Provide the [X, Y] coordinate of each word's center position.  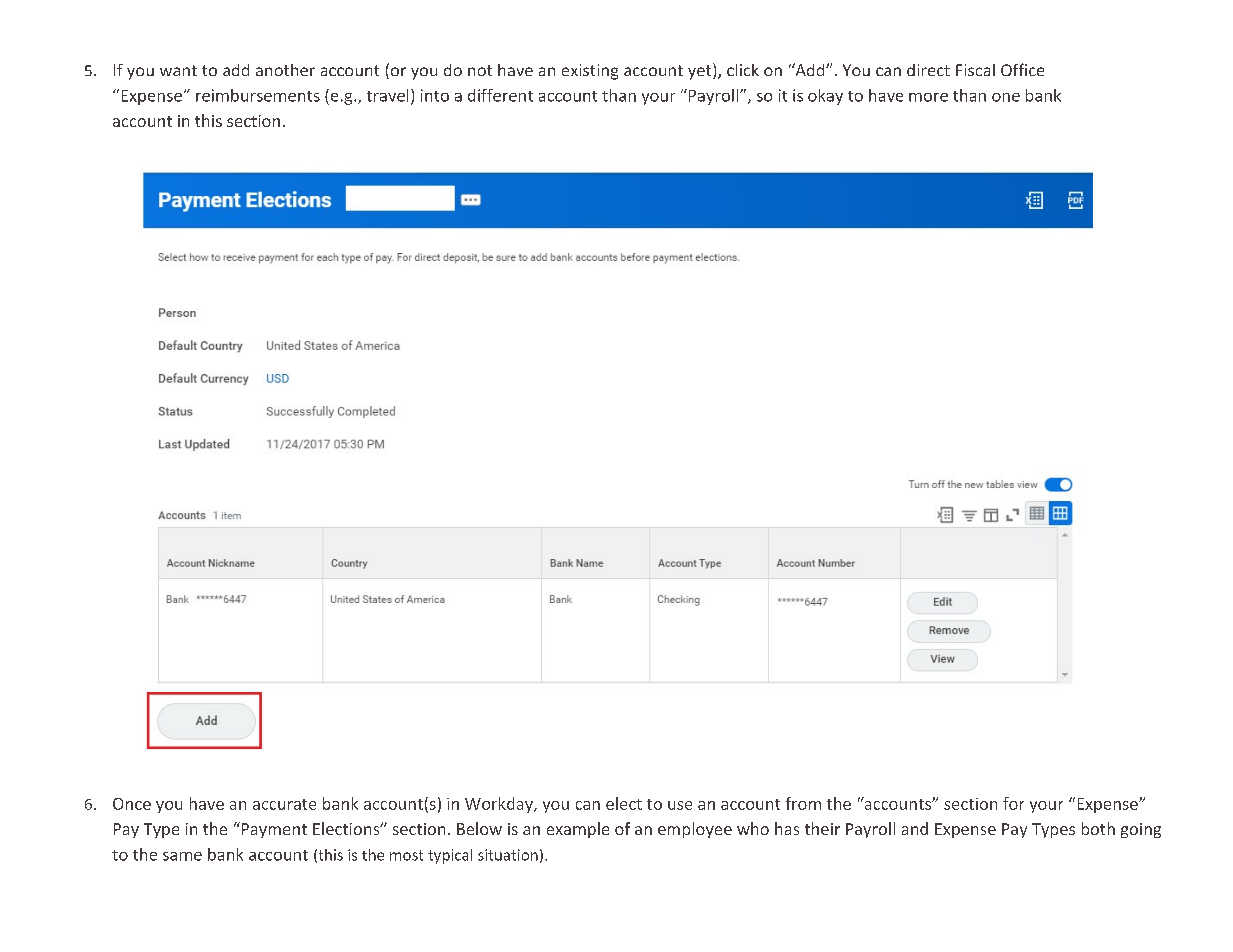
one [1006, 97]
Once [132, 804]
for [1013, 803]
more [928, 97]
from [803, 803]
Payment [273, 830]
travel [387, 95]
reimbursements [258, 95]
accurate [284, 804]
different [500, 95]
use [680, 805]
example [578, 830]
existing [590, 72]
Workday [500, 805]
